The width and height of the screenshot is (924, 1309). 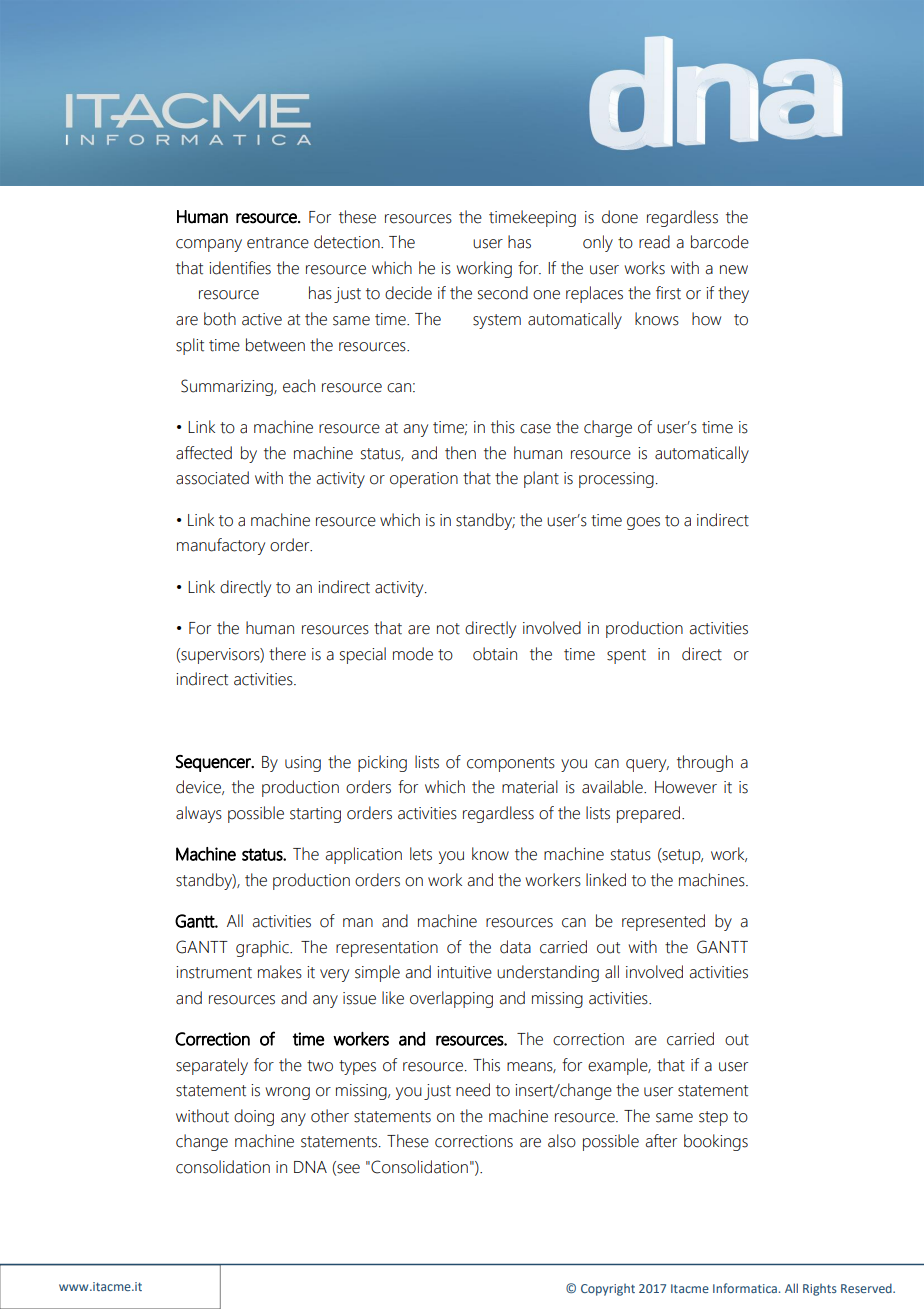 I want to click on affected, so click(x=204, y=453).
